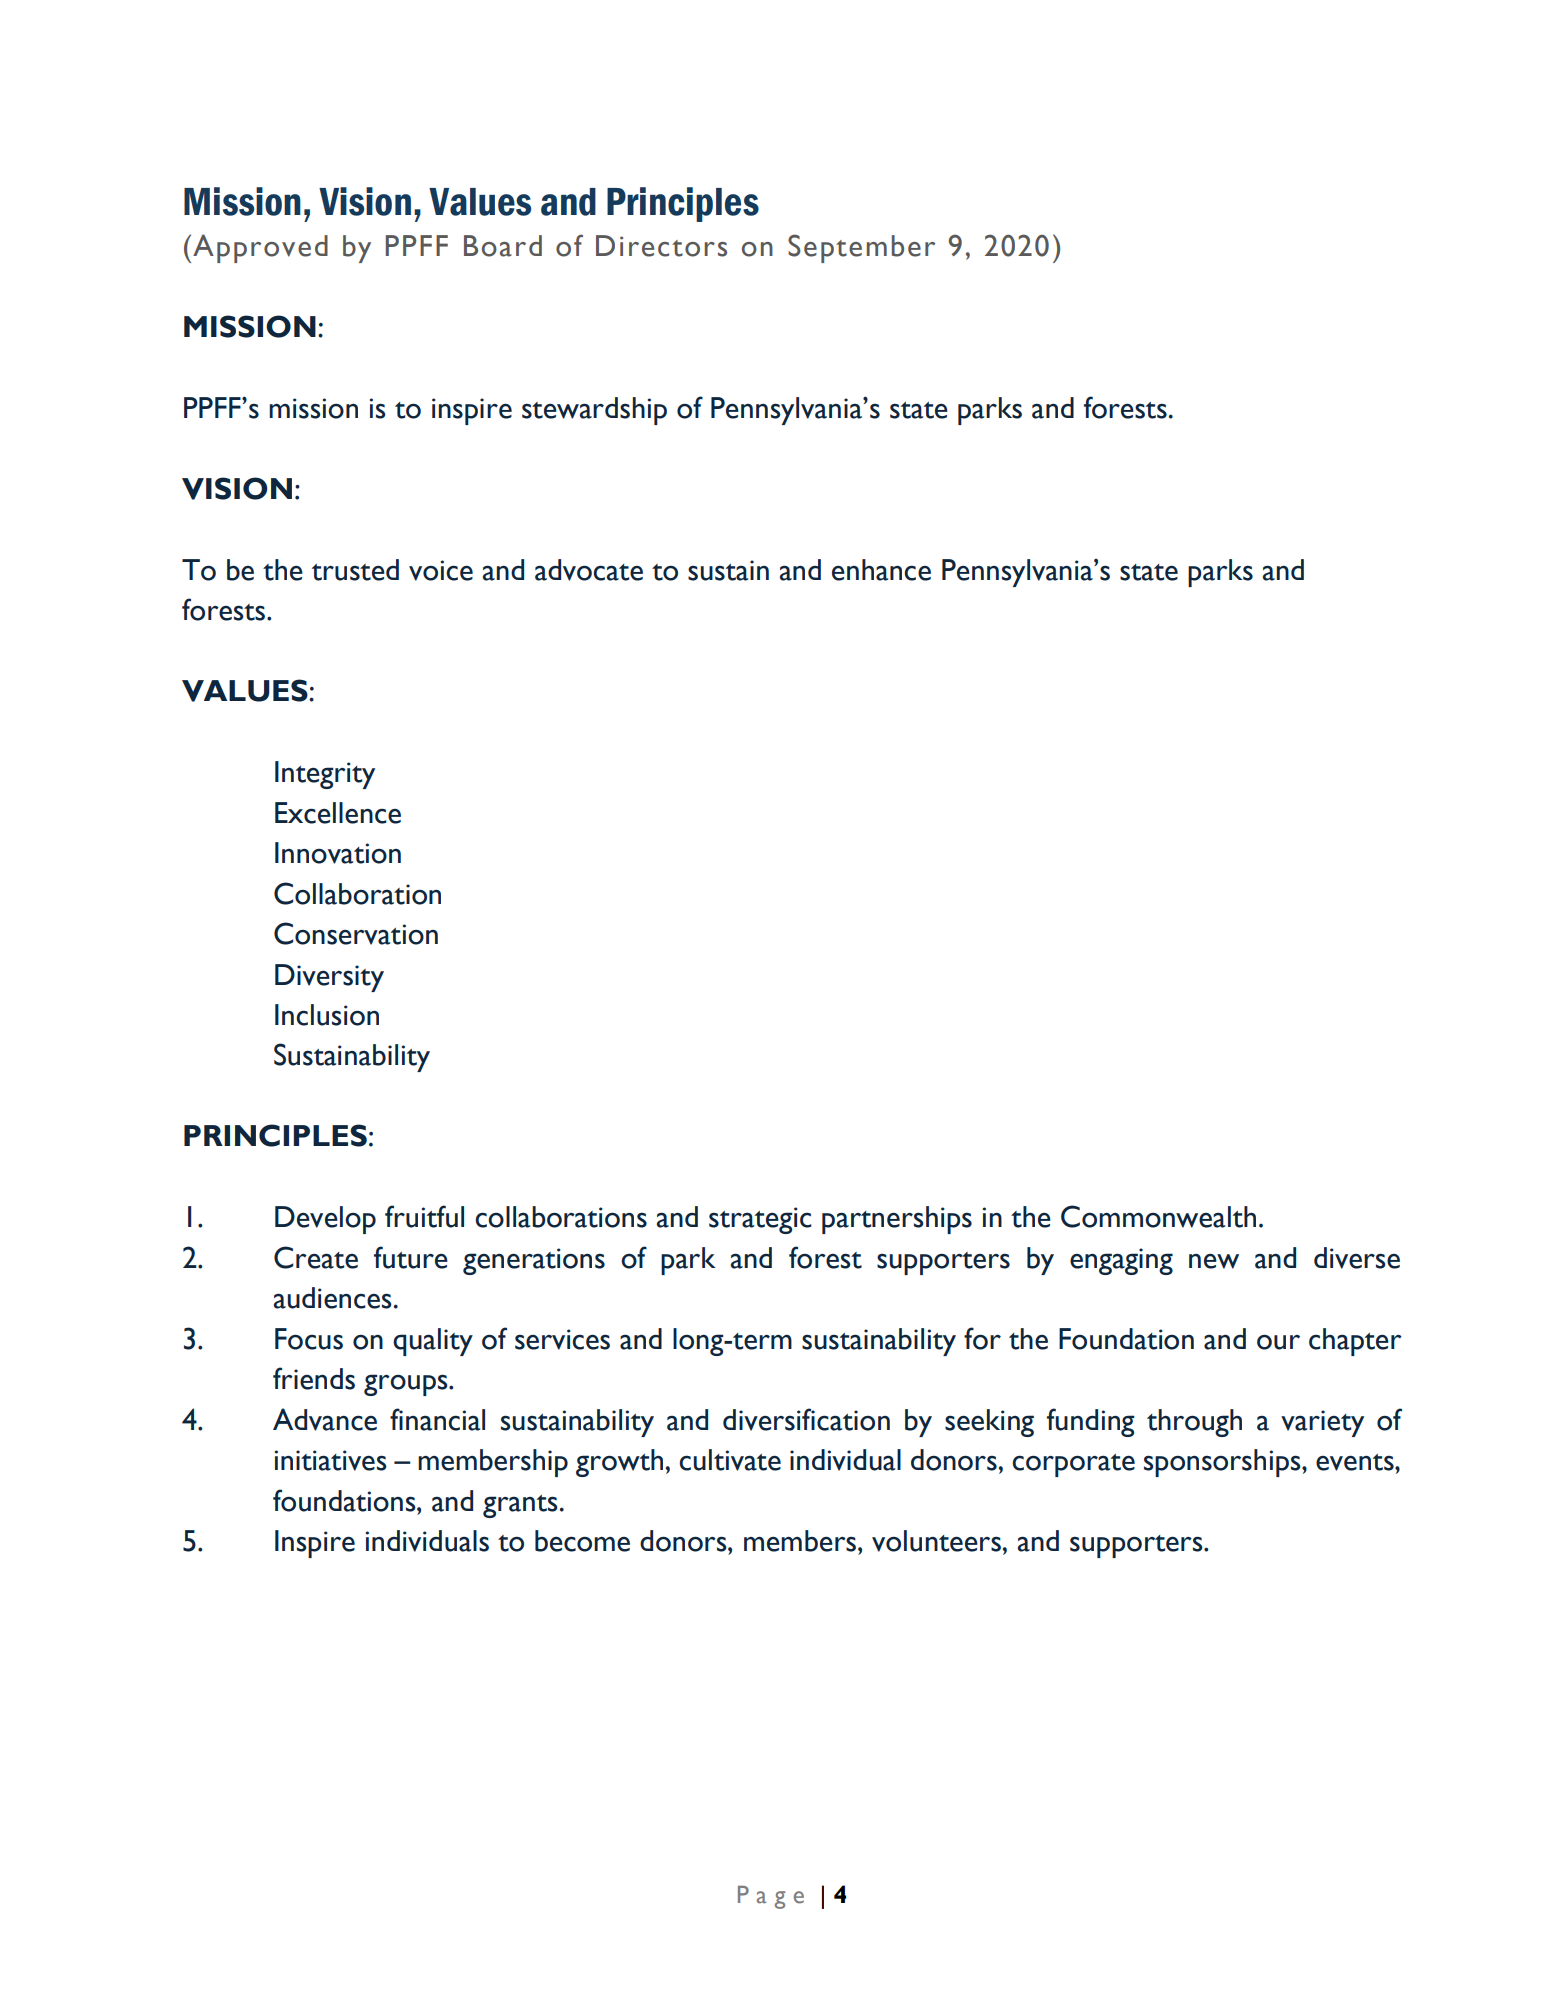 Image resolution: width=1547 pixels, height=2002 pixels. I want to click on Commonwealth, so click(1158, 1216).
